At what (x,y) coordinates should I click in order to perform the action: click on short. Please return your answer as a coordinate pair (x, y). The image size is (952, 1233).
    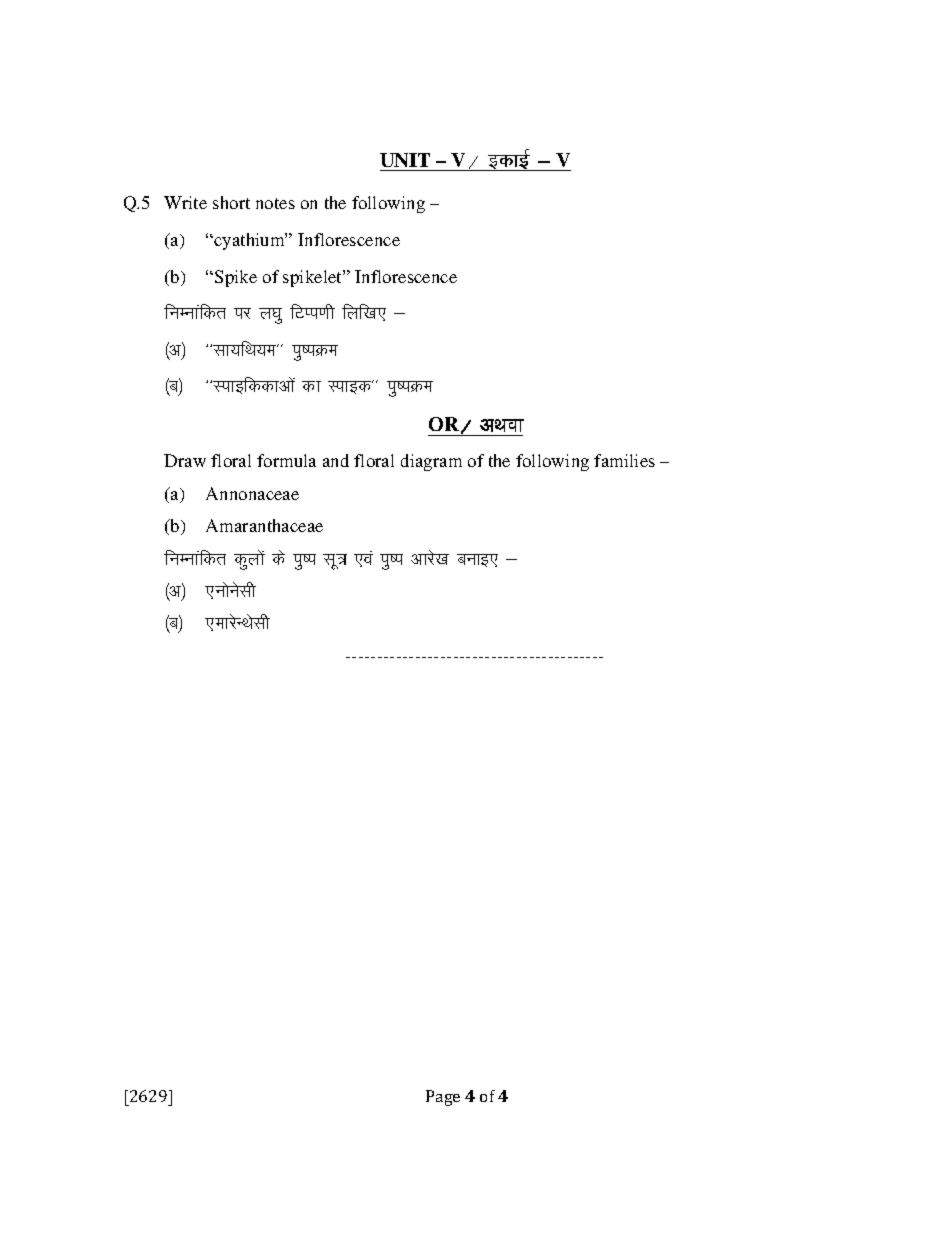
    Looking at the image, I should click on (231, 202).
